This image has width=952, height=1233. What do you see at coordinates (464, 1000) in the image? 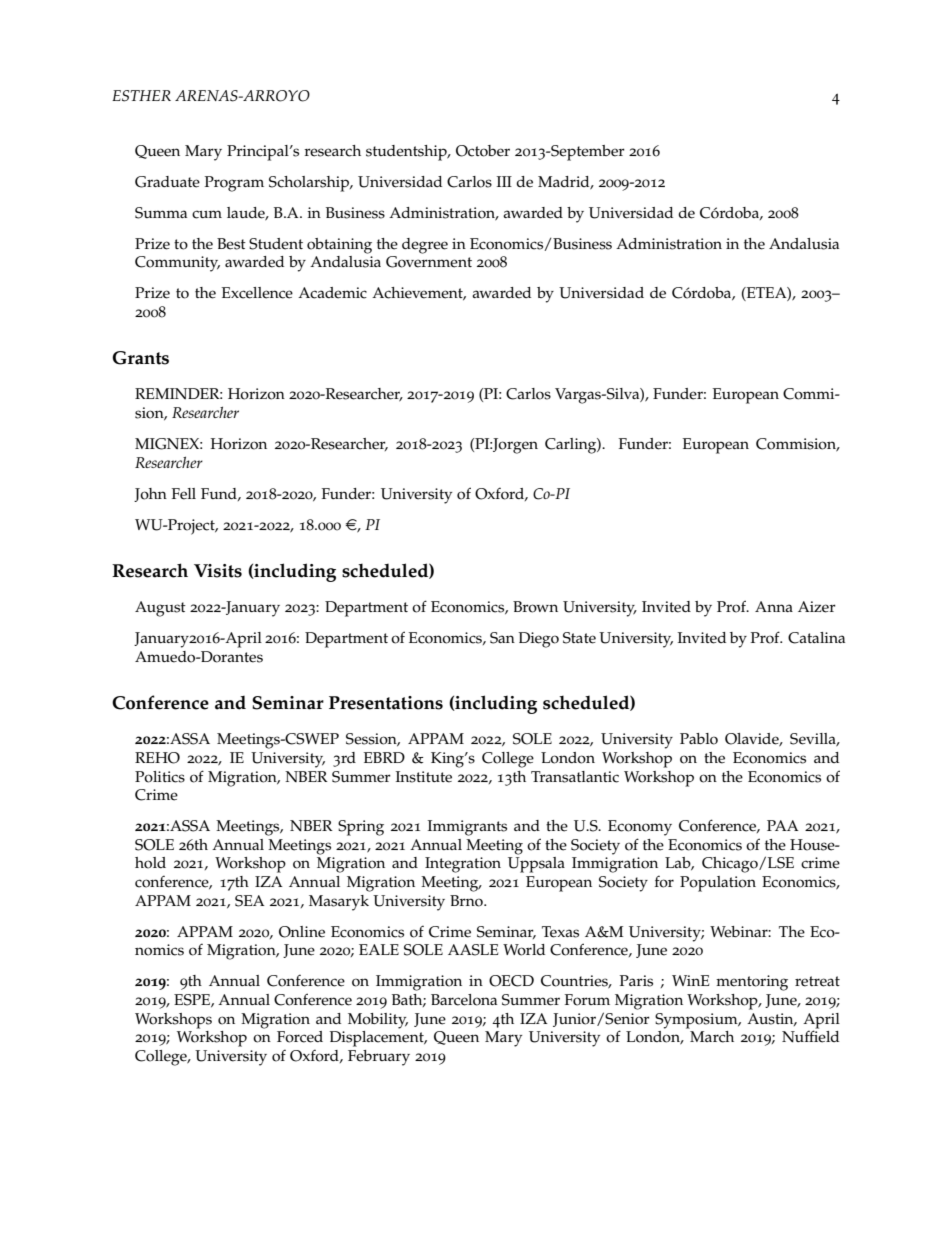
I see `Barcelona` at bounding box center [464, 1000].
